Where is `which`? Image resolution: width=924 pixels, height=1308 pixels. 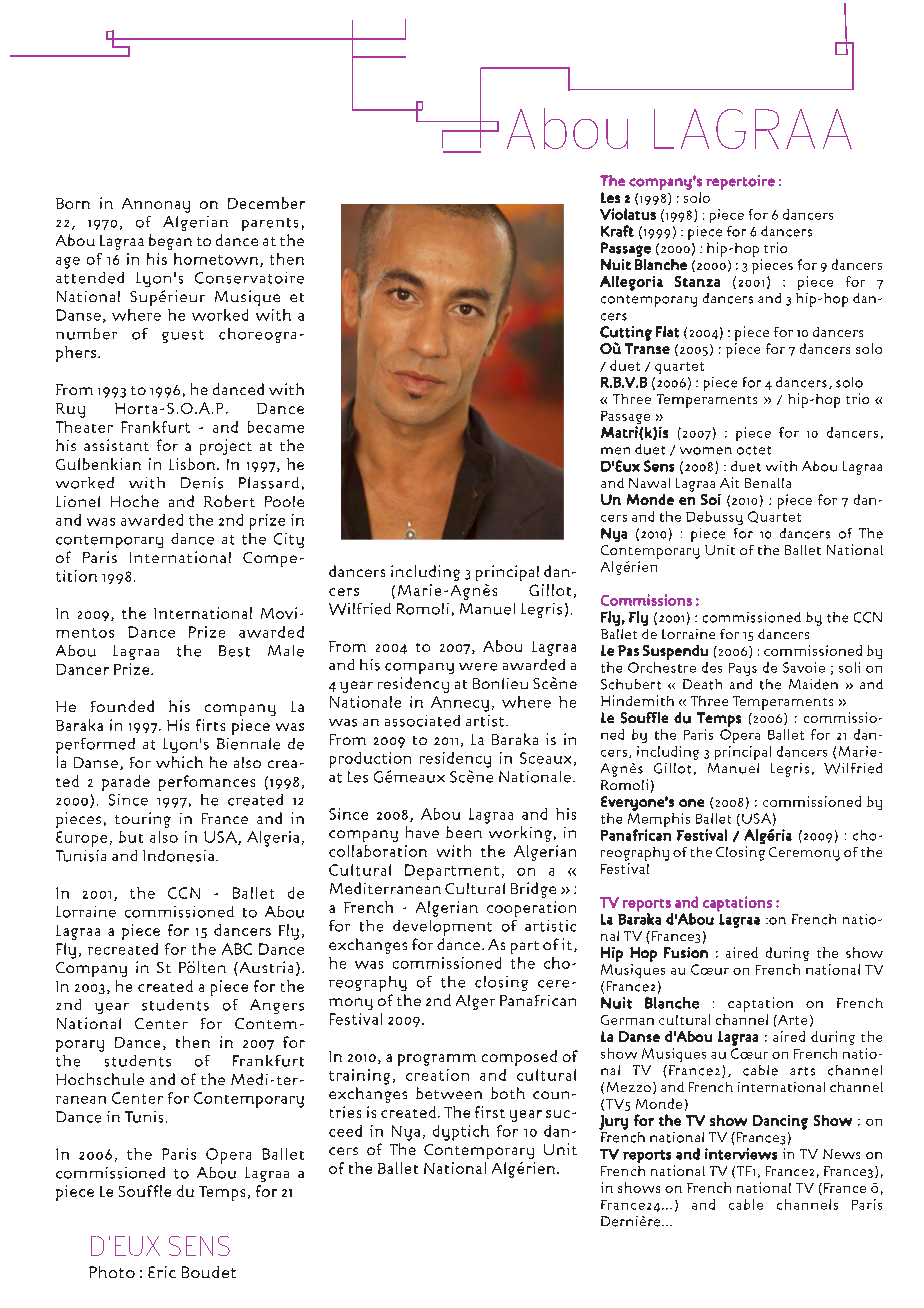 which is located at coordinates (179, 762).
